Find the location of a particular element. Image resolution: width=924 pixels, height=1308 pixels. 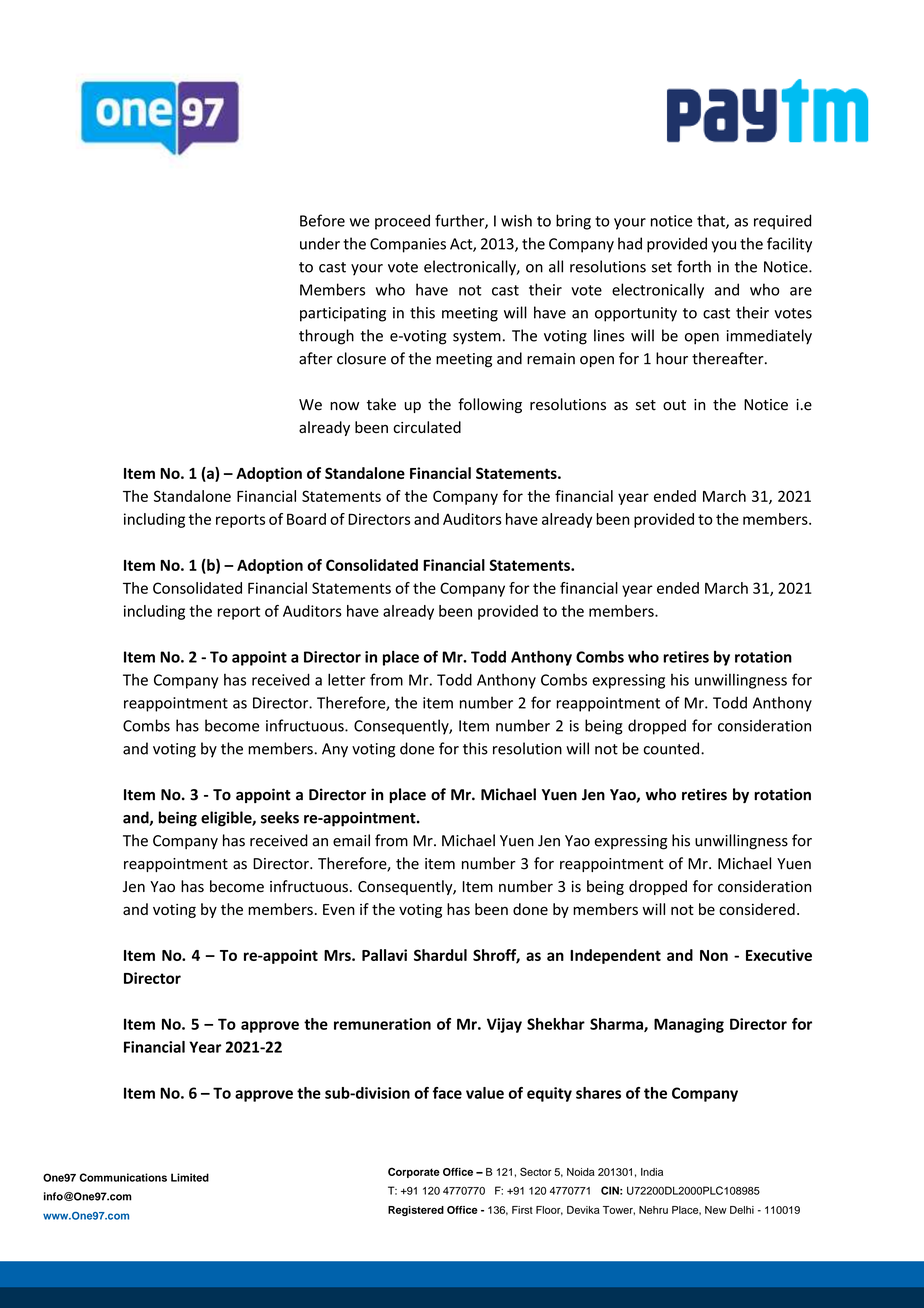

Limited is located at coordinates (190, 1177).
